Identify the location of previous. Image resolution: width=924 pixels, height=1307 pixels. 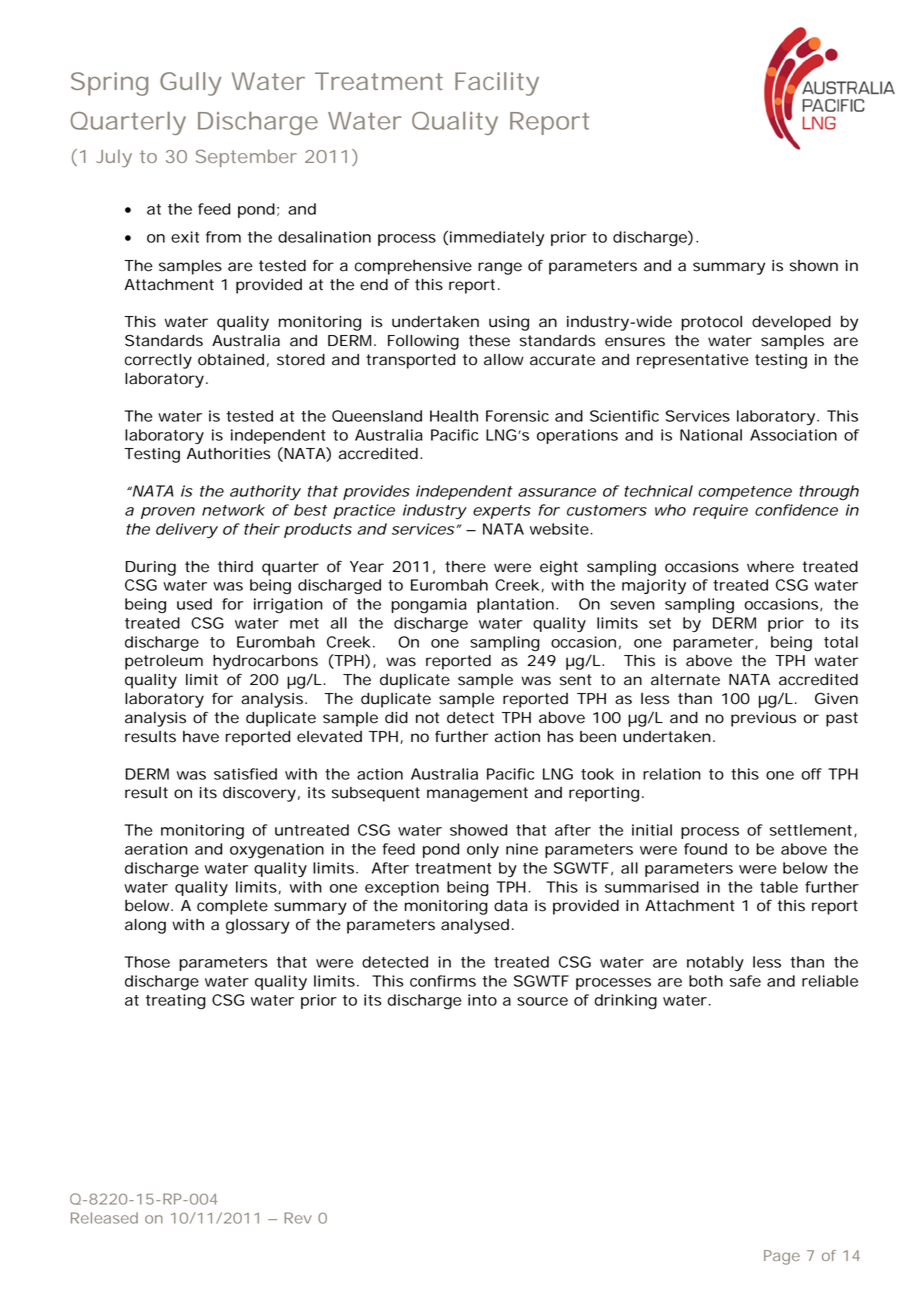
(763, 719).
